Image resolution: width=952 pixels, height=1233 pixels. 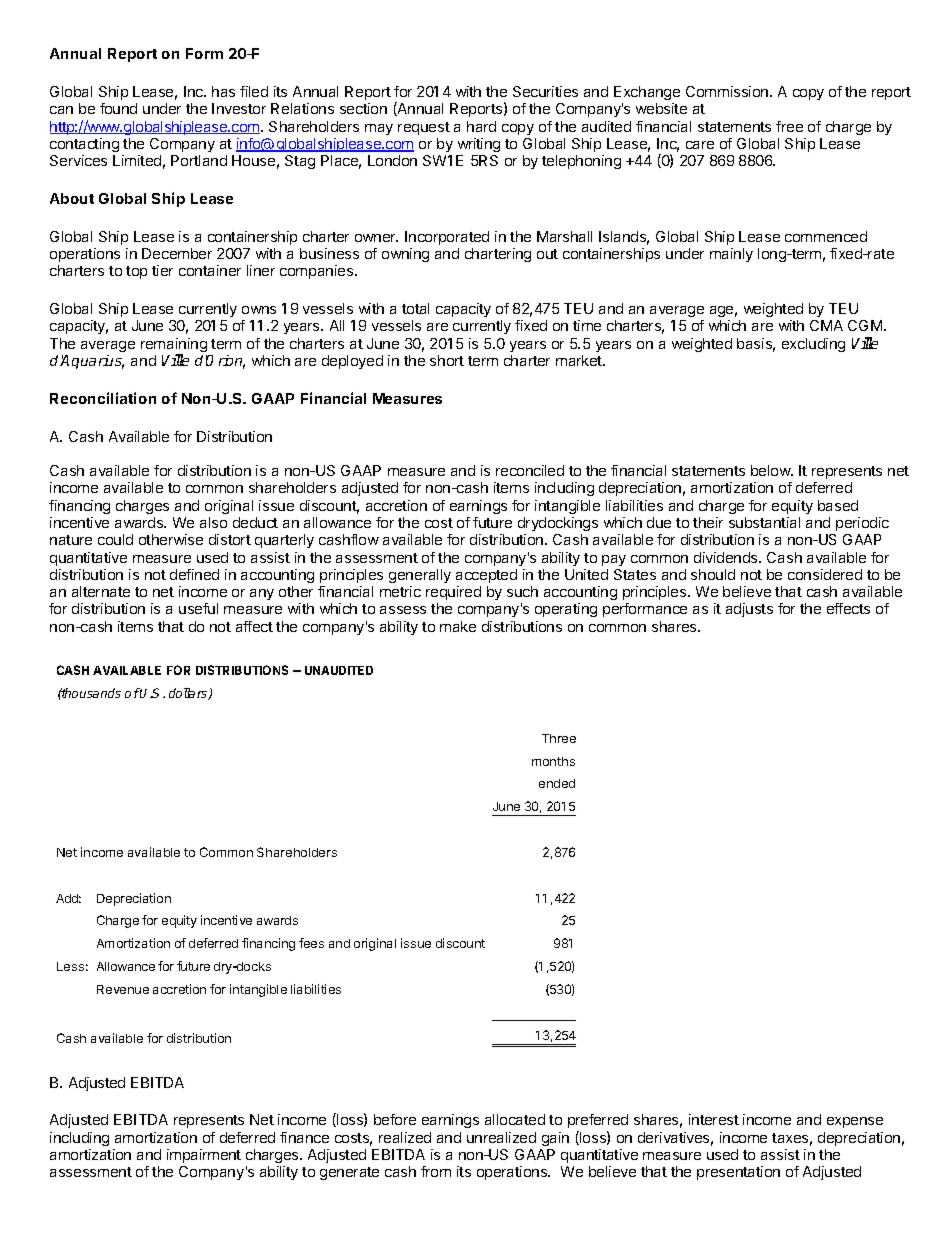 I want to click on from, so click(x=436, y=1171).
